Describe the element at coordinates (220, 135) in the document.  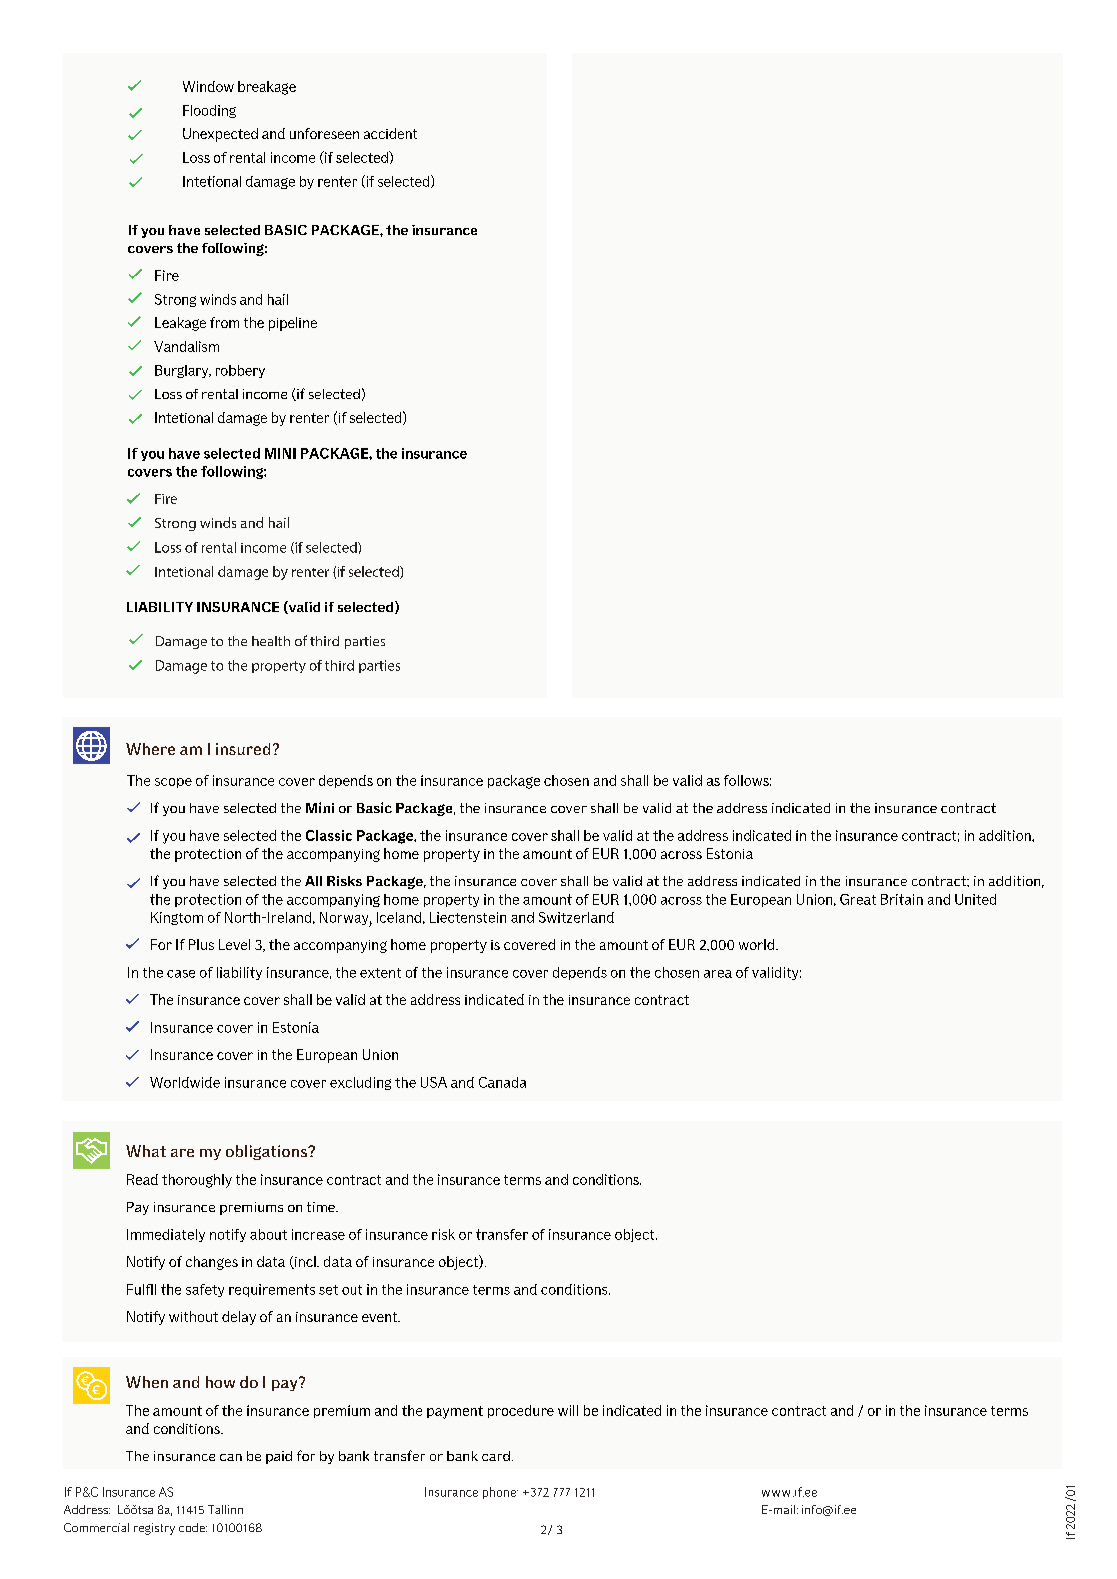
I see `Unexpected` at that location.
